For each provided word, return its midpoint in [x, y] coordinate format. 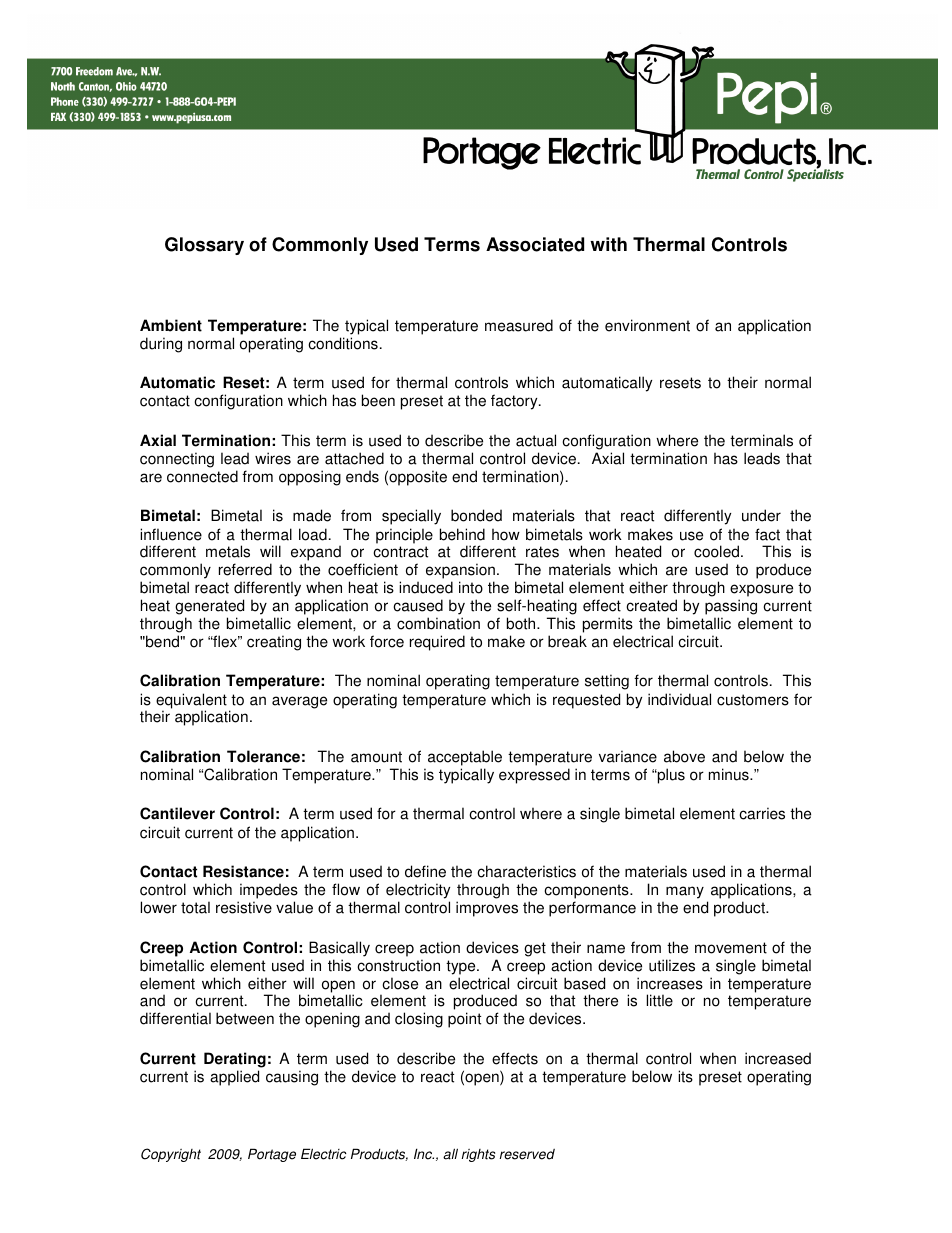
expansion [460, 572]
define [425, 871]
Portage [272, 1155]
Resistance [243, 871]
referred [245, 569]
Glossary [204, 246]
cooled [716, 551]
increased [778, 1058]
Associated [535, 244]
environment [647, 325]
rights [478, 1155]
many [685, 892]
